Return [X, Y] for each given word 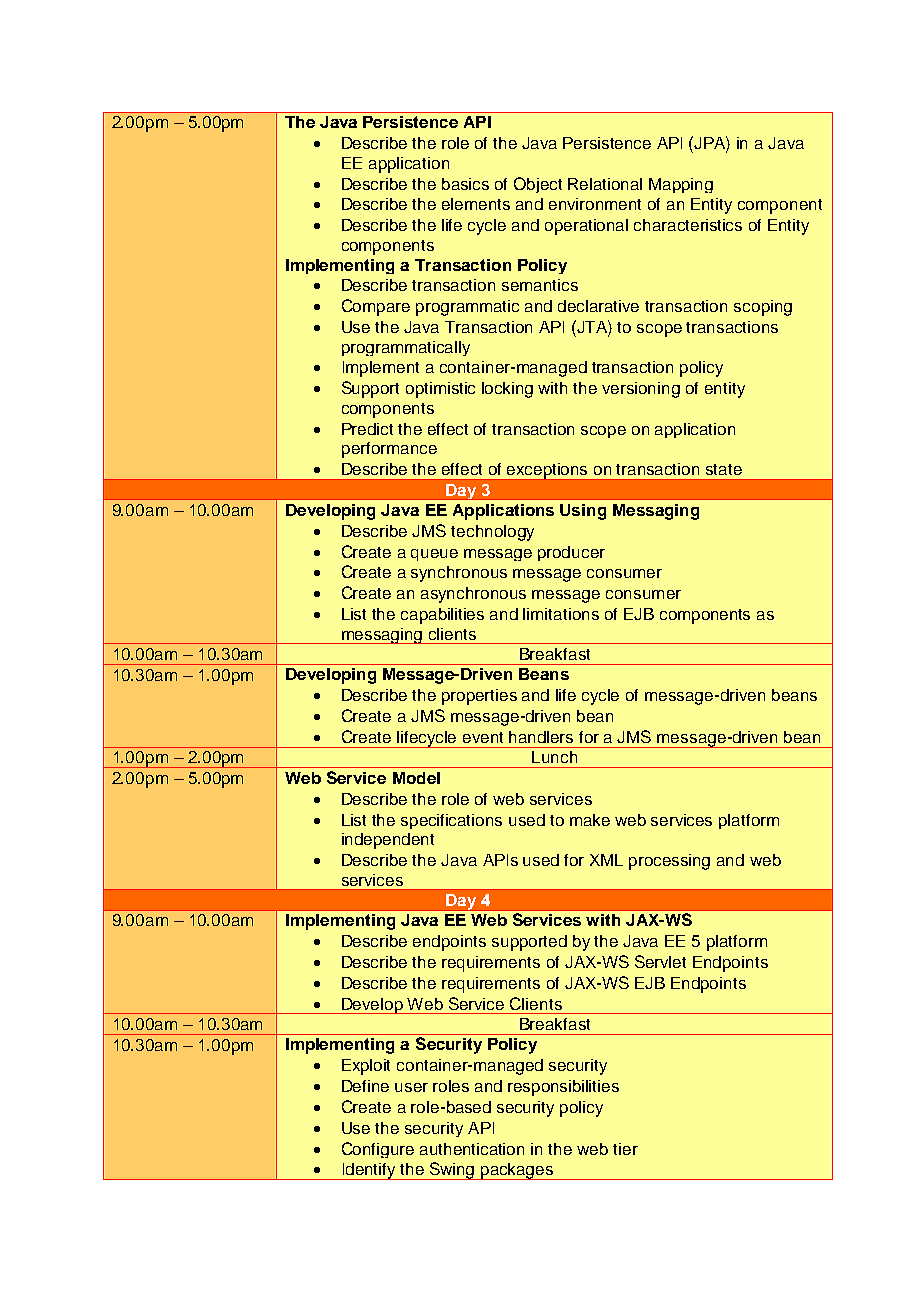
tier [625, 1149]
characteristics [688, 225]
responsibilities [563, 1088]
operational [586, 227]
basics [465, 184]
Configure [378, 1150]
